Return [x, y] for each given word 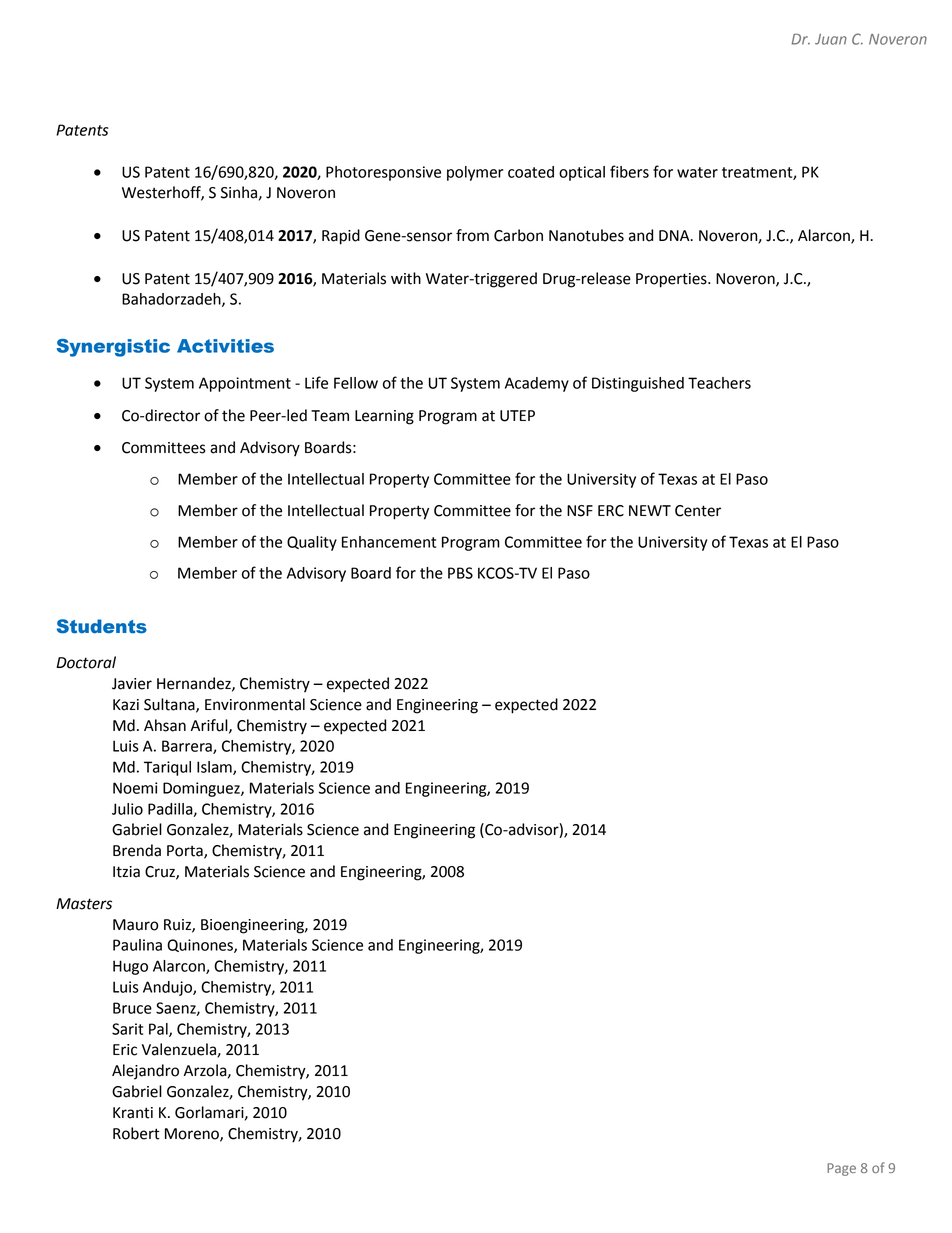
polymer [475, 173]
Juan [831, 39]
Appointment [245, 384]
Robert [136, 1133]
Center [698, 511]
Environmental [255, 704]
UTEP [517, 416]
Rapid [341, 237]
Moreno [193, 1134]
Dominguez [202, 789]
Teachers [719, 383]
